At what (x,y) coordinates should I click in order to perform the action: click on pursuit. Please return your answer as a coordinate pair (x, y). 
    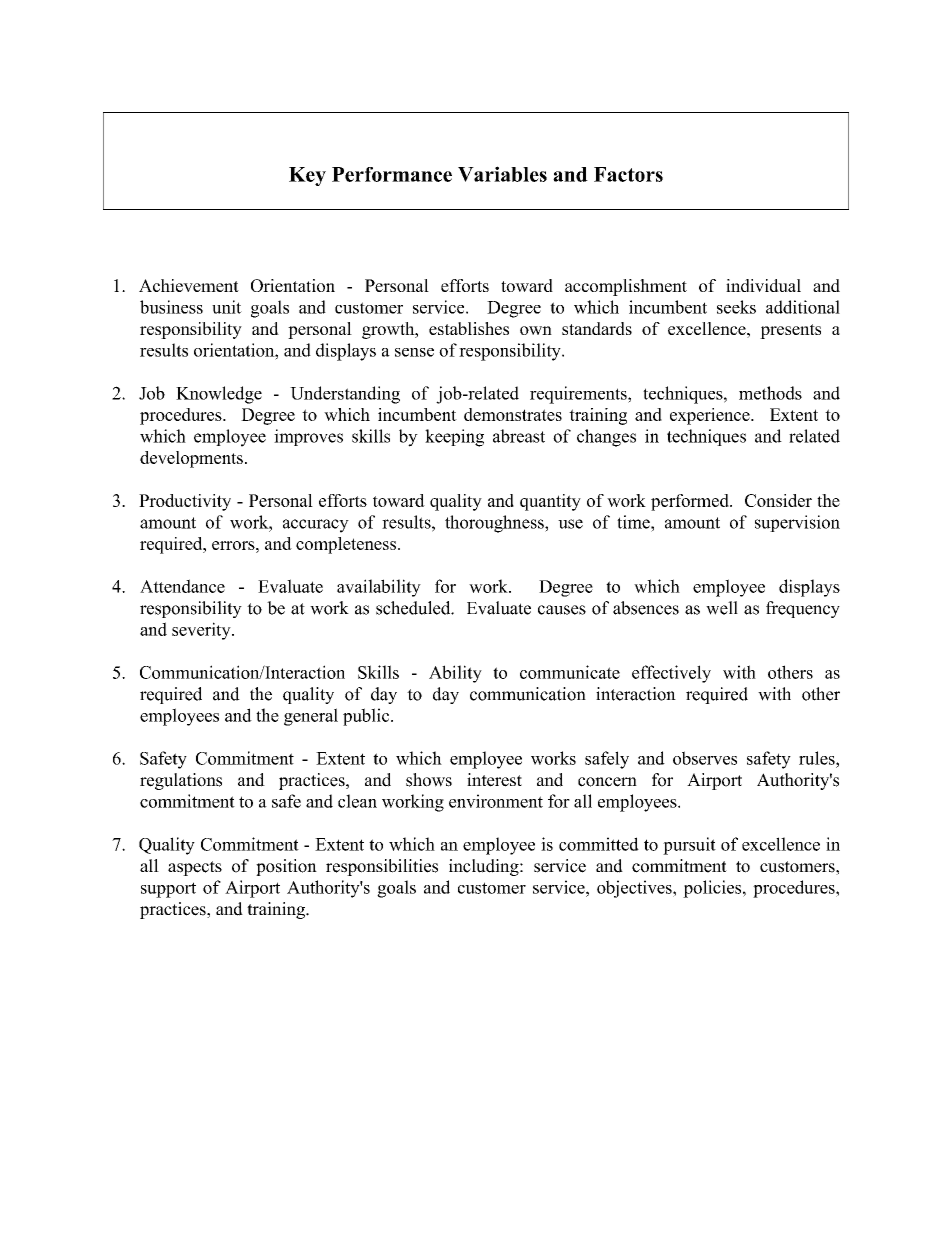
    Looking at the image, I should click on (689, 846).
